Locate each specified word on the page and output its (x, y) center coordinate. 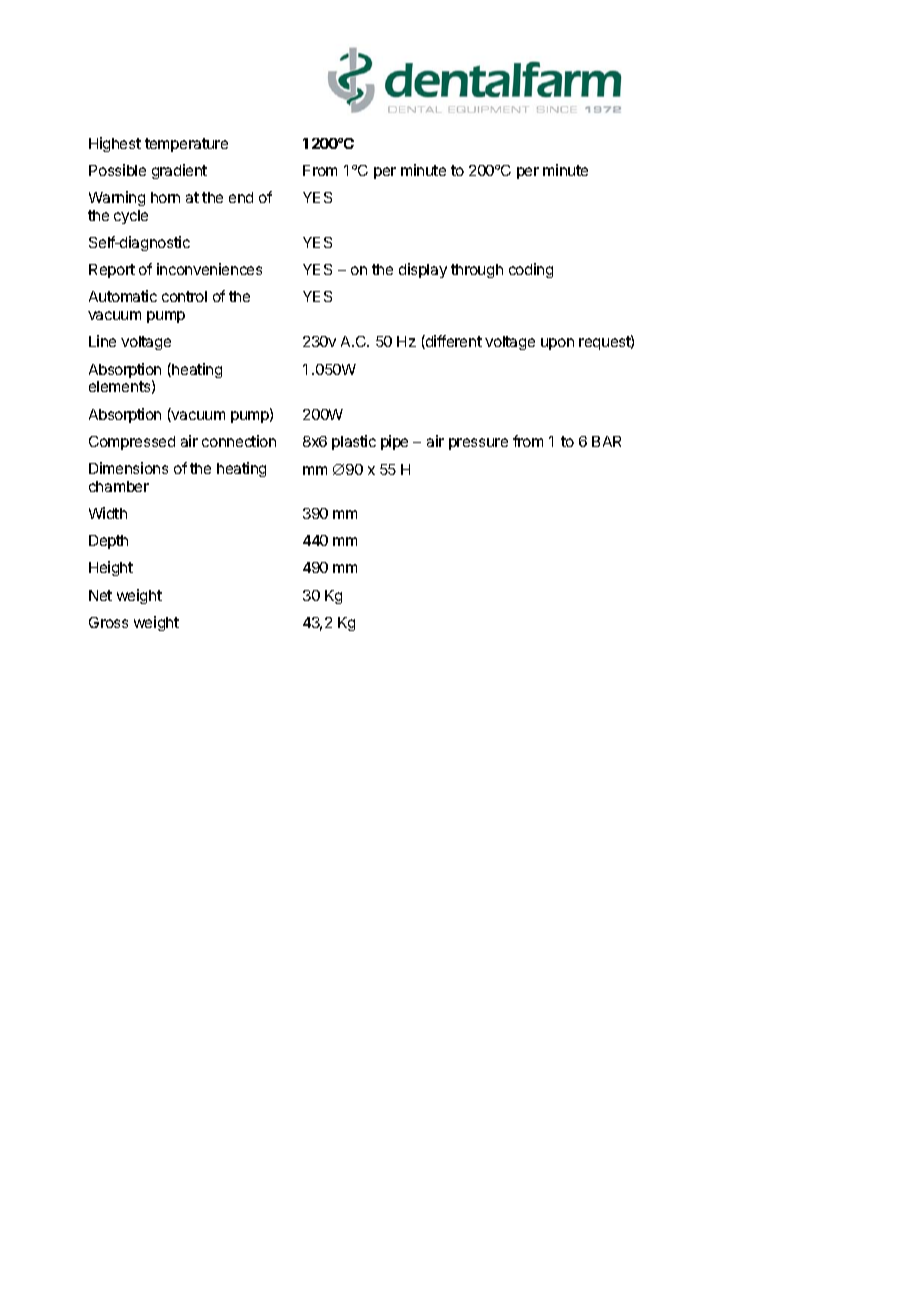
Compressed (132, 443)
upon (557, 344)
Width (108, 513)
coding (531, 270)
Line (102, 341)
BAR (606, 441)
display (423, 270)
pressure (478, 444)
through (477, 271)
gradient (179, 171)
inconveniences (209, 269)
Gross (108, 622)
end (241, 197)
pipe (394, 442)
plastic (354, 442)
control (184, 296)
